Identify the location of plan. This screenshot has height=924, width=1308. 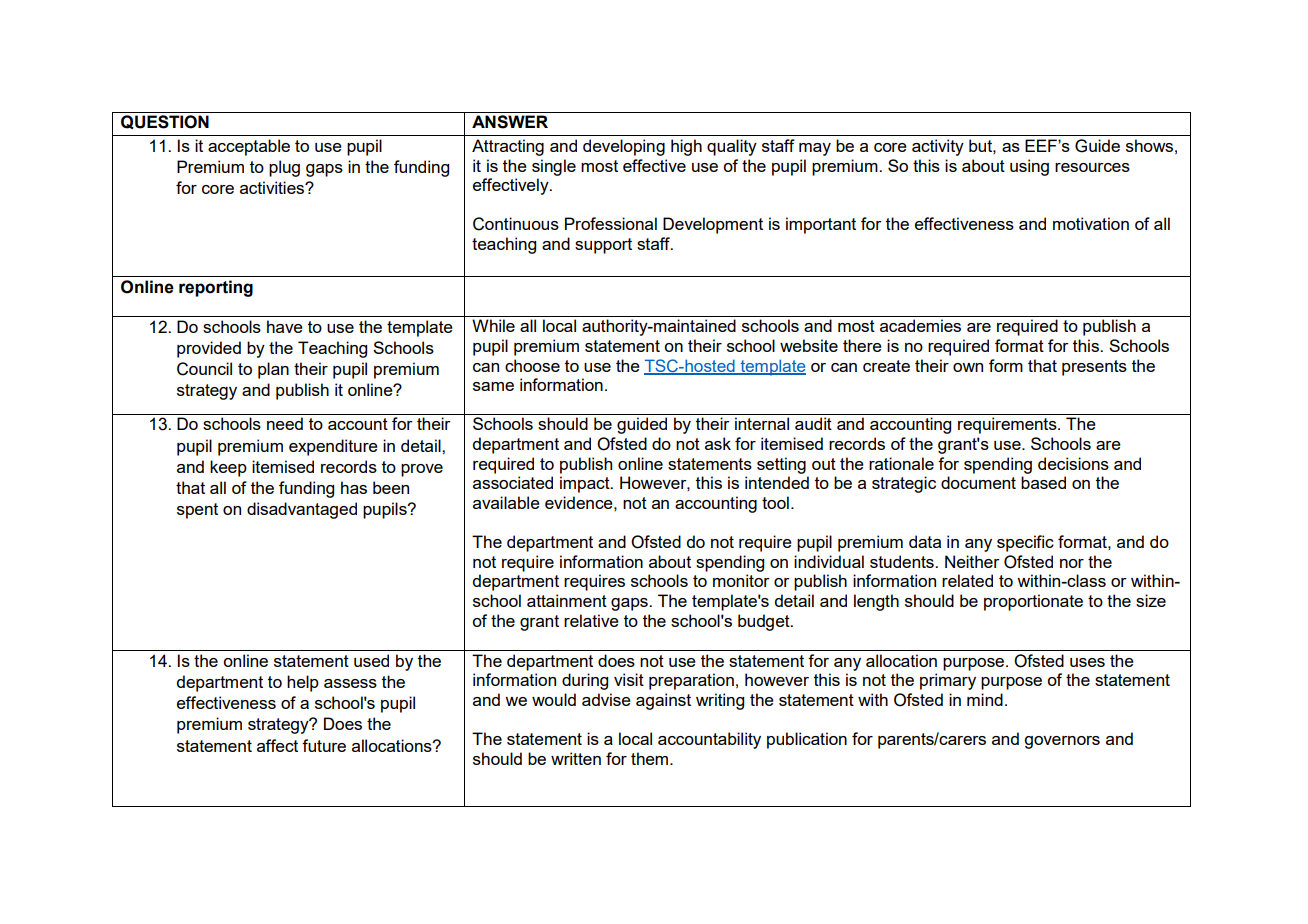
(273, 370).
